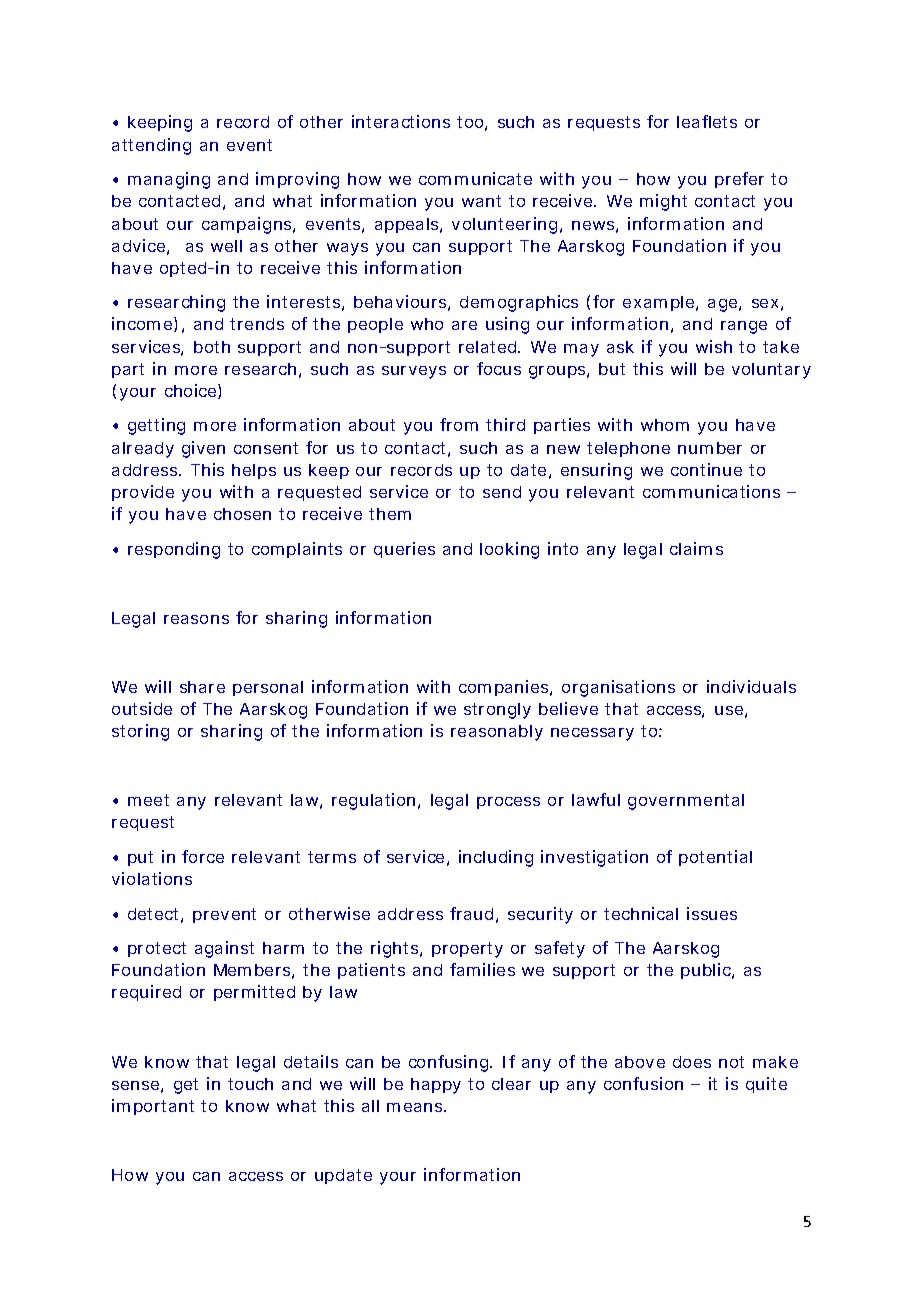 The width and height of the document is (924, 1308). I want to click on news, so click(595, 227).
